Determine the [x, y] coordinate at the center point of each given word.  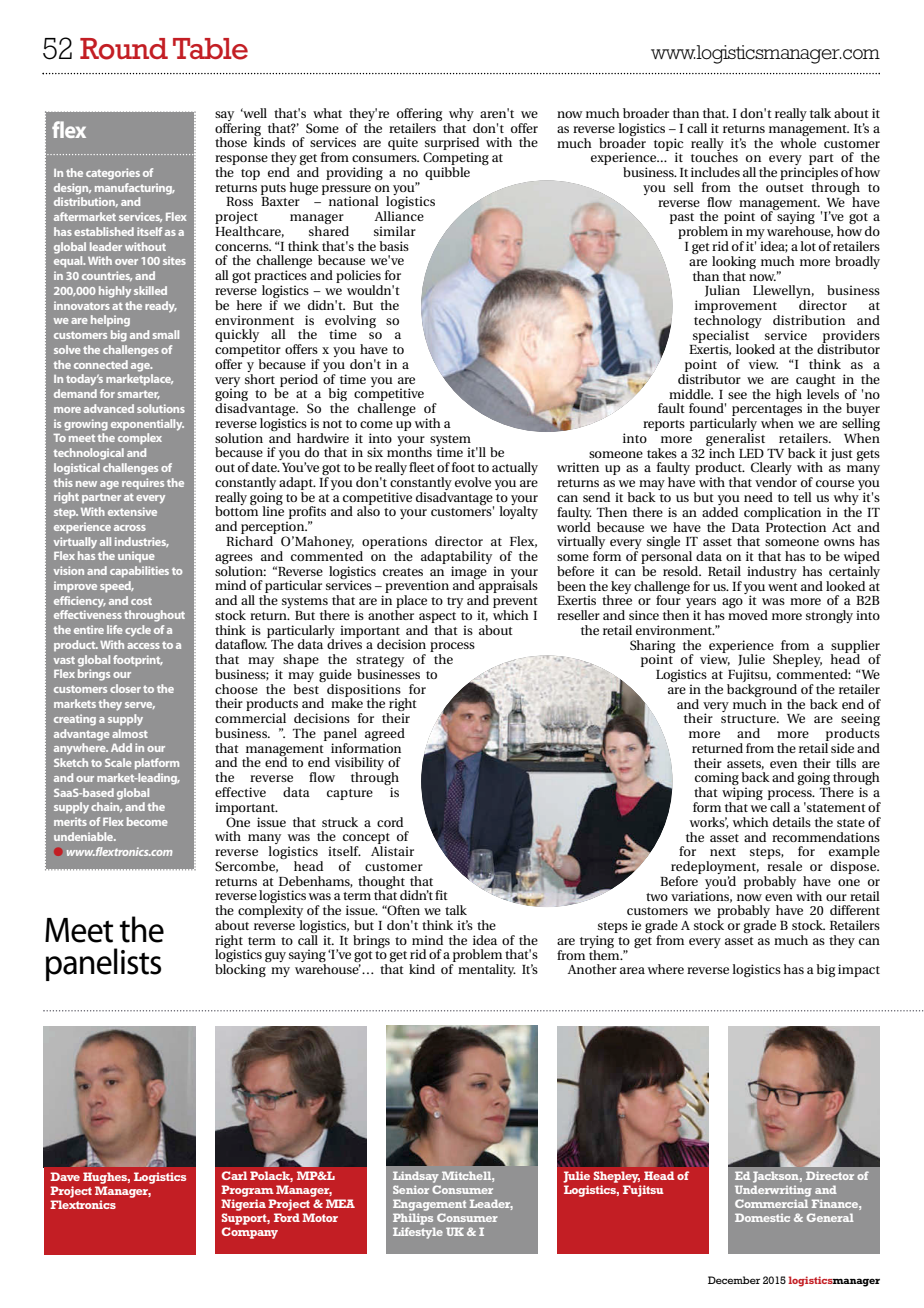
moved [748, 615]
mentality [487, 970]
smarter [138, 394]
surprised [452, 145]
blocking [240, 970]
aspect [437, 617]
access [143, 646]
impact [859, 970]
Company [250, 1233]
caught [815, 382]
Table [210, 49]
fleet [422, 467]
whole [798, 141]
